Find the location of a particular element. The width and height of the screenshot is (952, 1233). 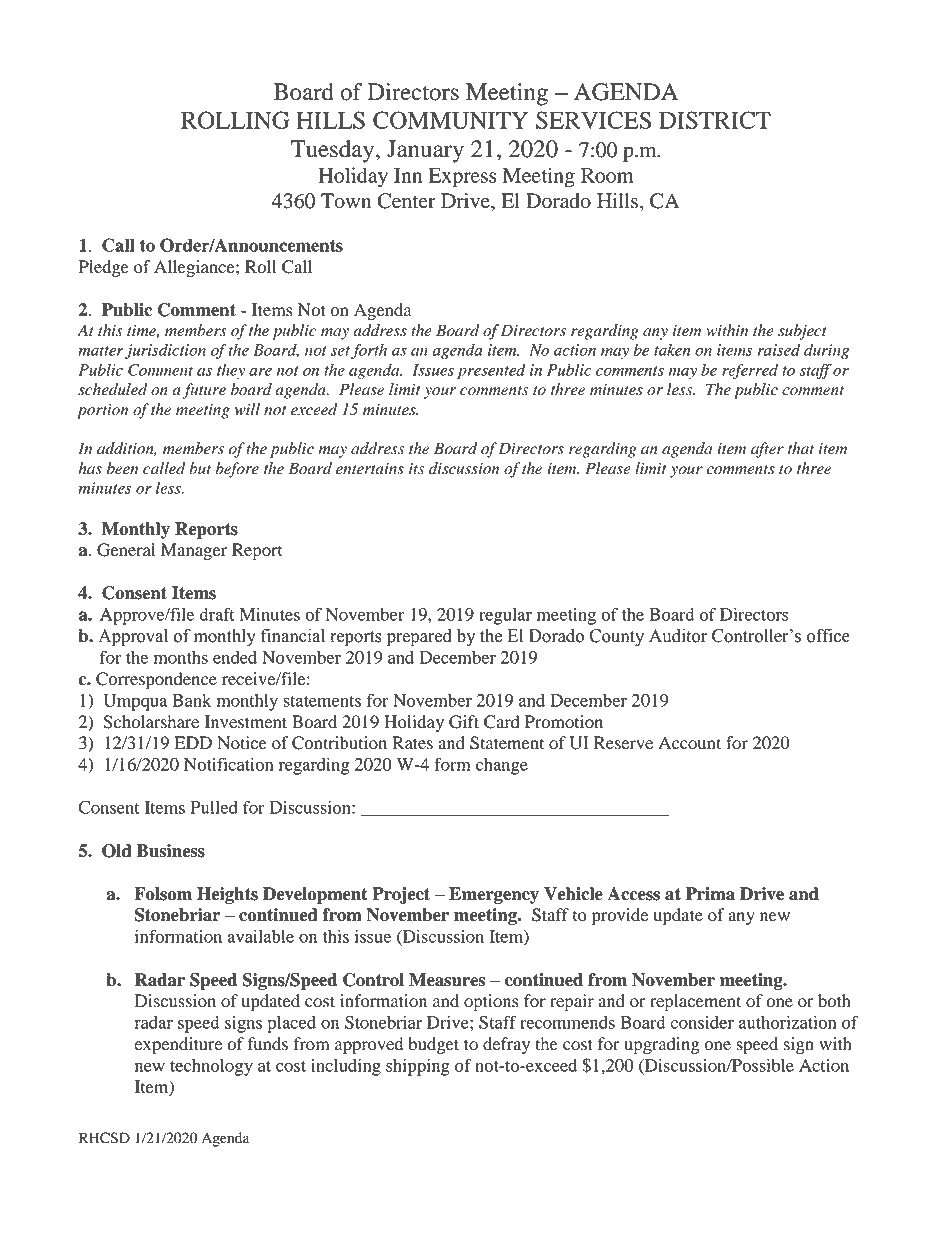

Tuesday is located at coordinates (334, 151).
